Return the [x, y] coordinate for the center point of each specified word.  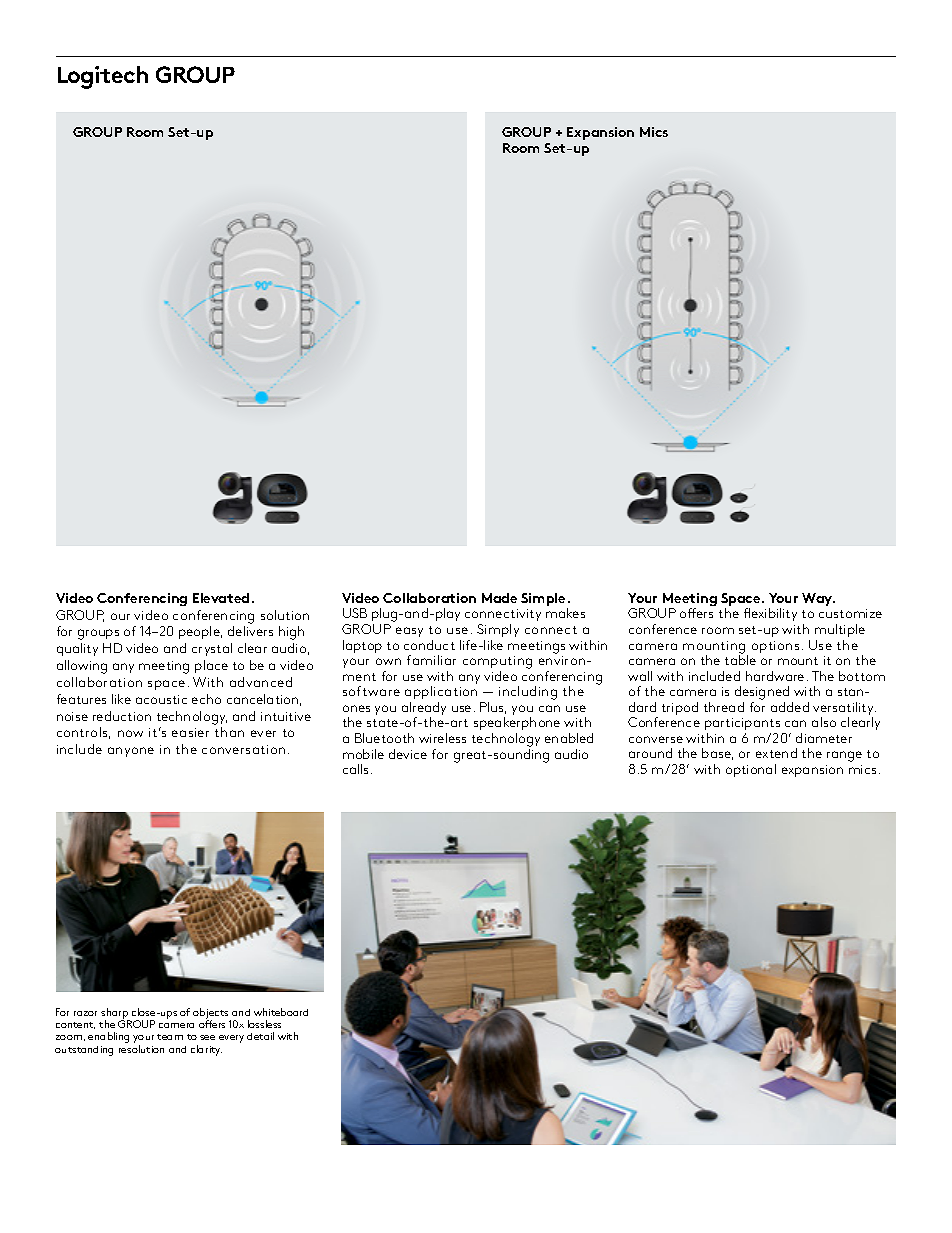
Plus [493, 708]
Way [818, 599]
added [790, 707]
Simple [544, 601]
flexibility [770, 614]
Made [499, 598]
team [170, 1037]
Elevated [221, 598]
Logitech [103, 77]
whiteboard [281, 1012]
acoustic [161, 699]
